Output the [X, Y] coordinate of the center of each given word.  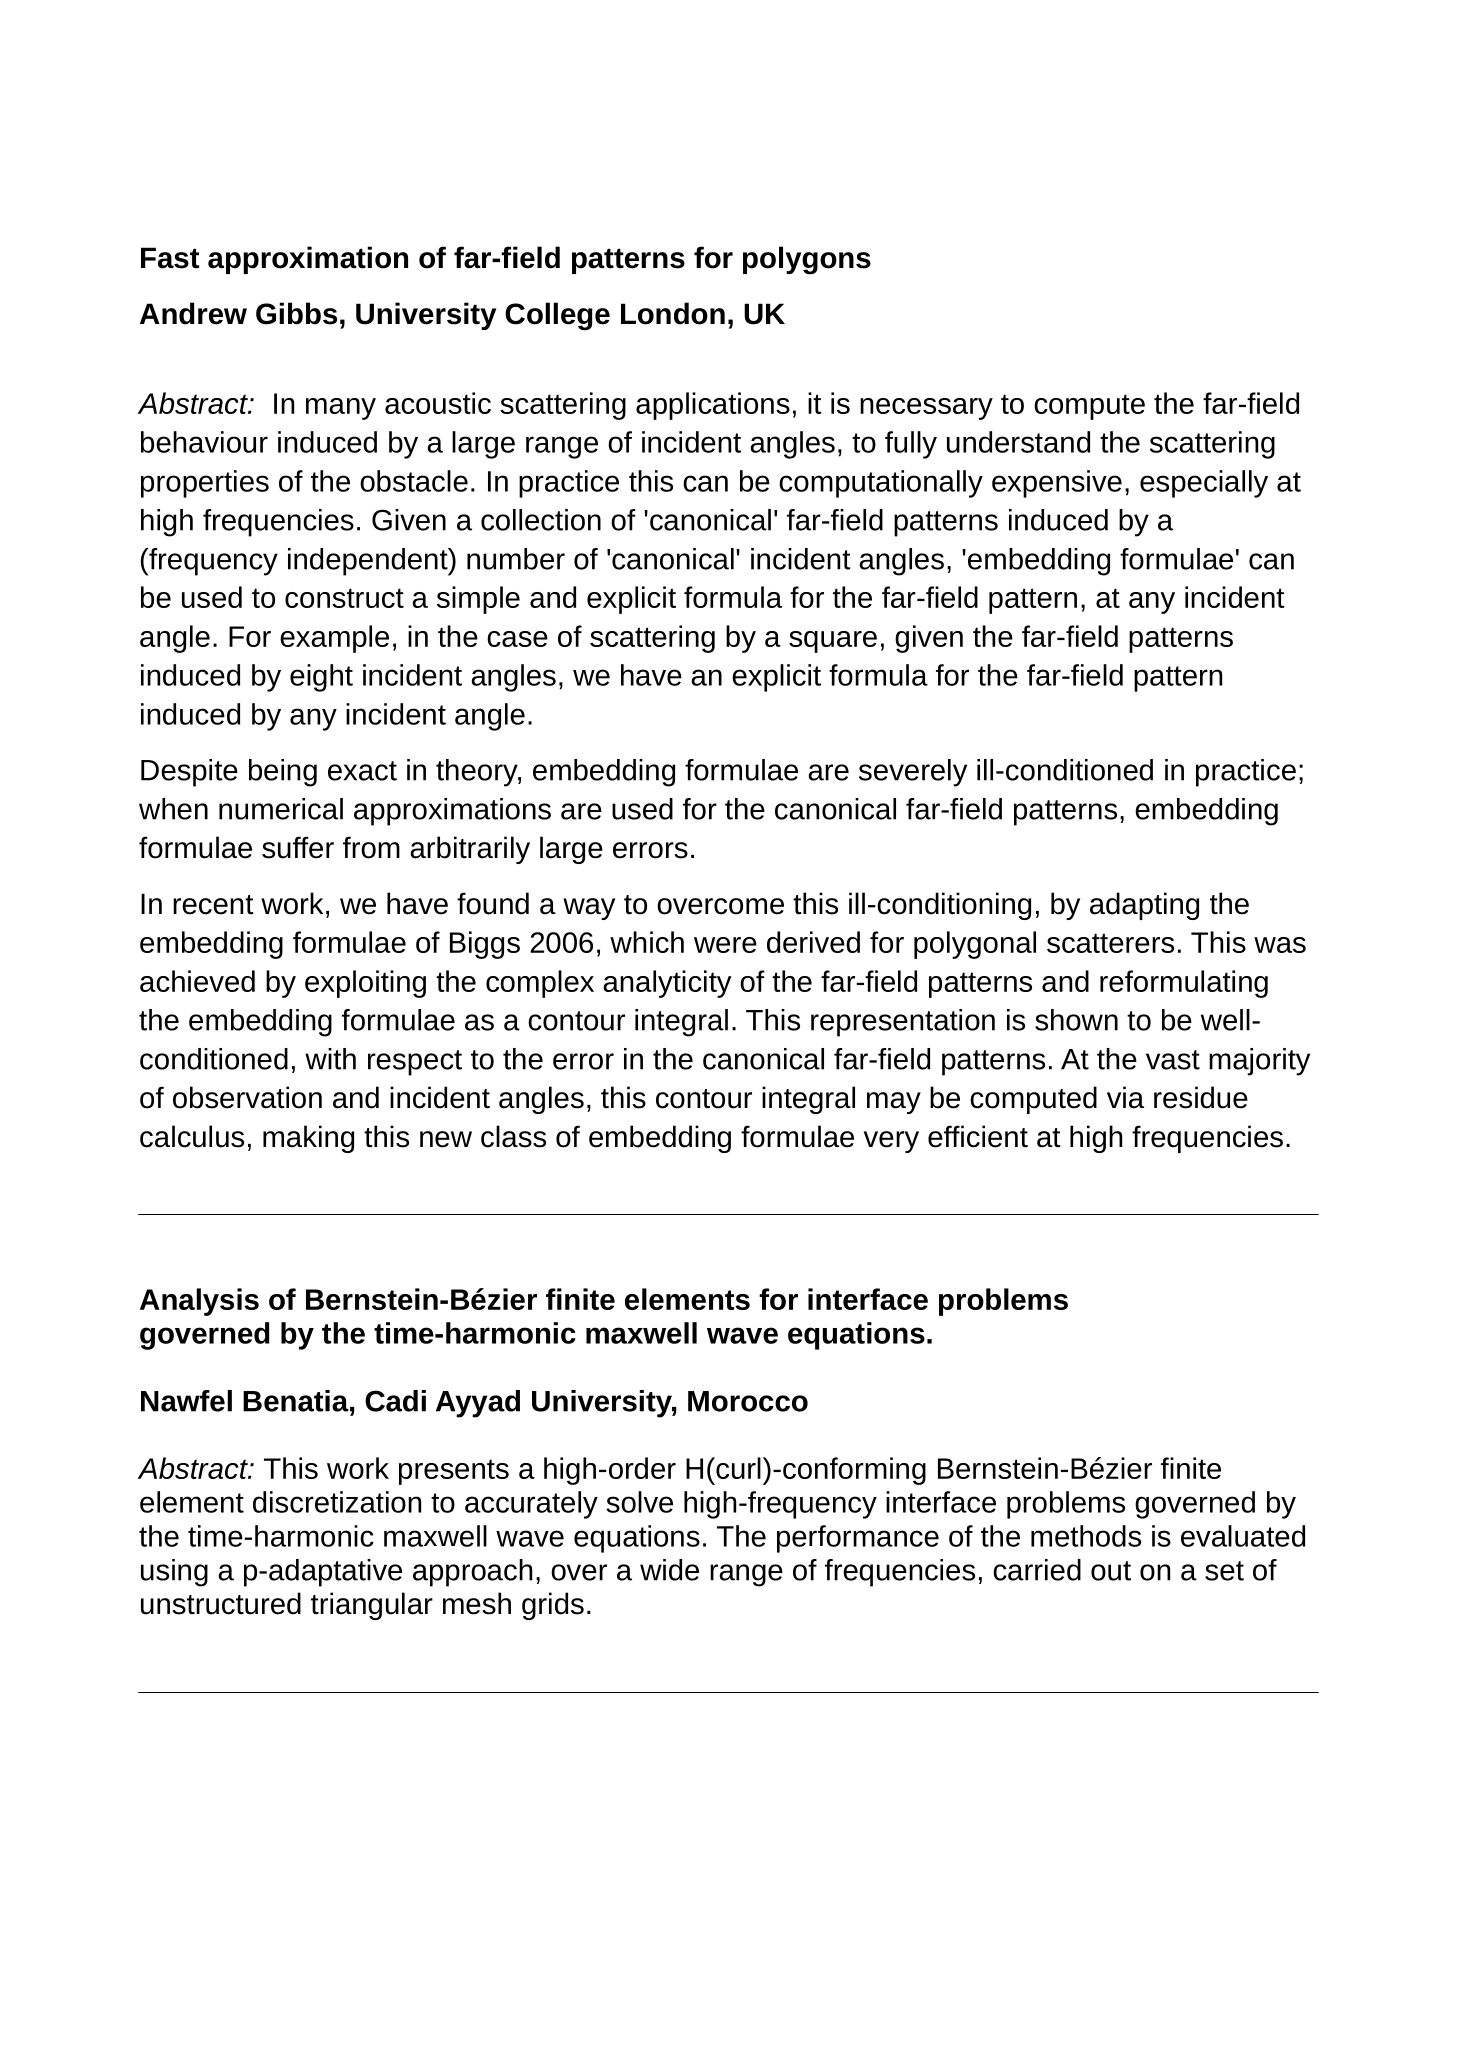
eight [321, 678]
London [673, 313]
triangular [372, 1606]
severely [913, 773]
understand [1018, 442]
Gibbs [296, 313]
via [1125, 1097]
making [308, 1139]
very [891, 1142]
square [833, 642]
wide [669, 1570]
